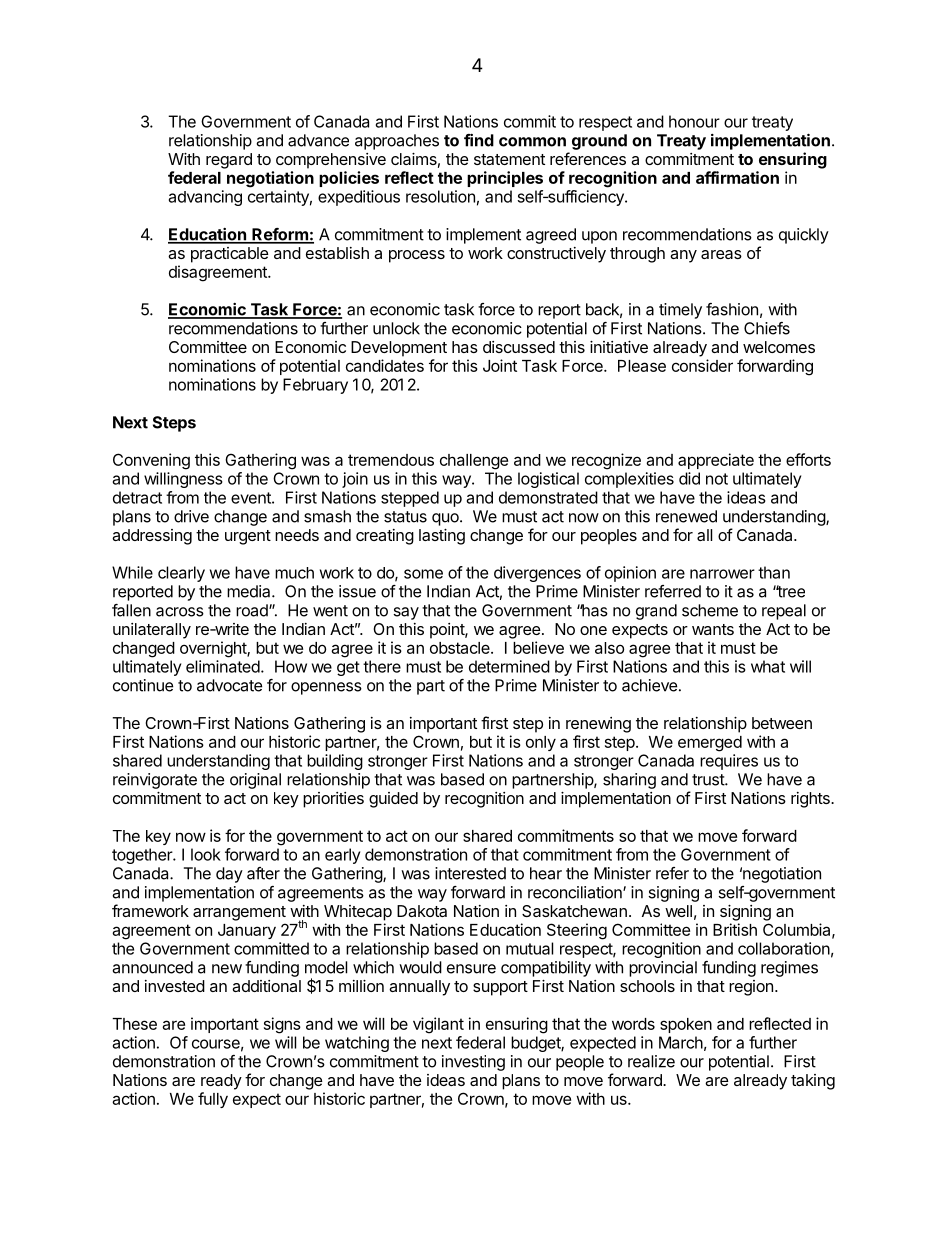 This screenshot has width=952, height=1233. Describe the element at coordinates (213, 1100) in the screenshot. I see `fully` at that location.
